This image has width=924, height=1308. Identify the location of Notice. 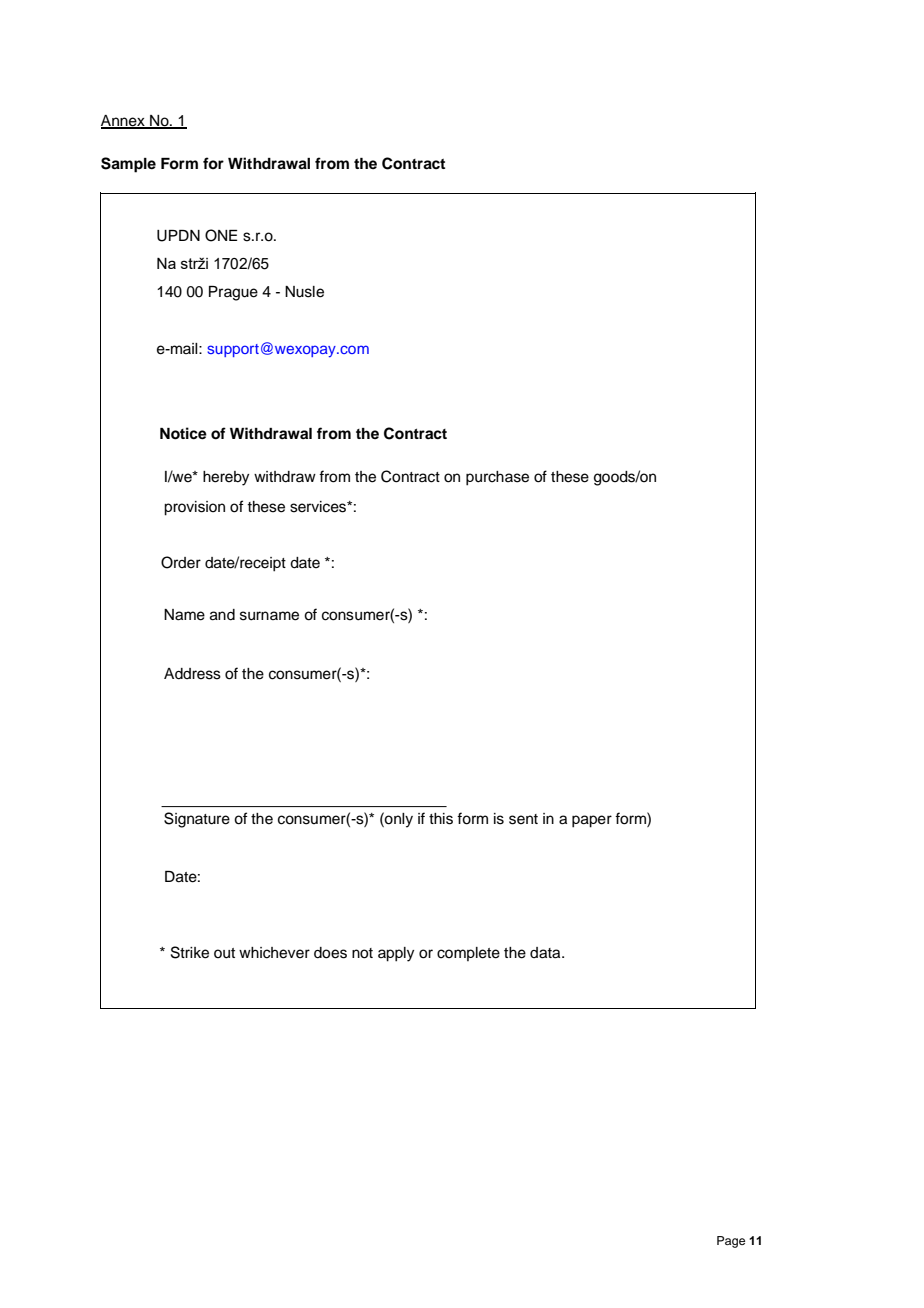
(183, 433).
